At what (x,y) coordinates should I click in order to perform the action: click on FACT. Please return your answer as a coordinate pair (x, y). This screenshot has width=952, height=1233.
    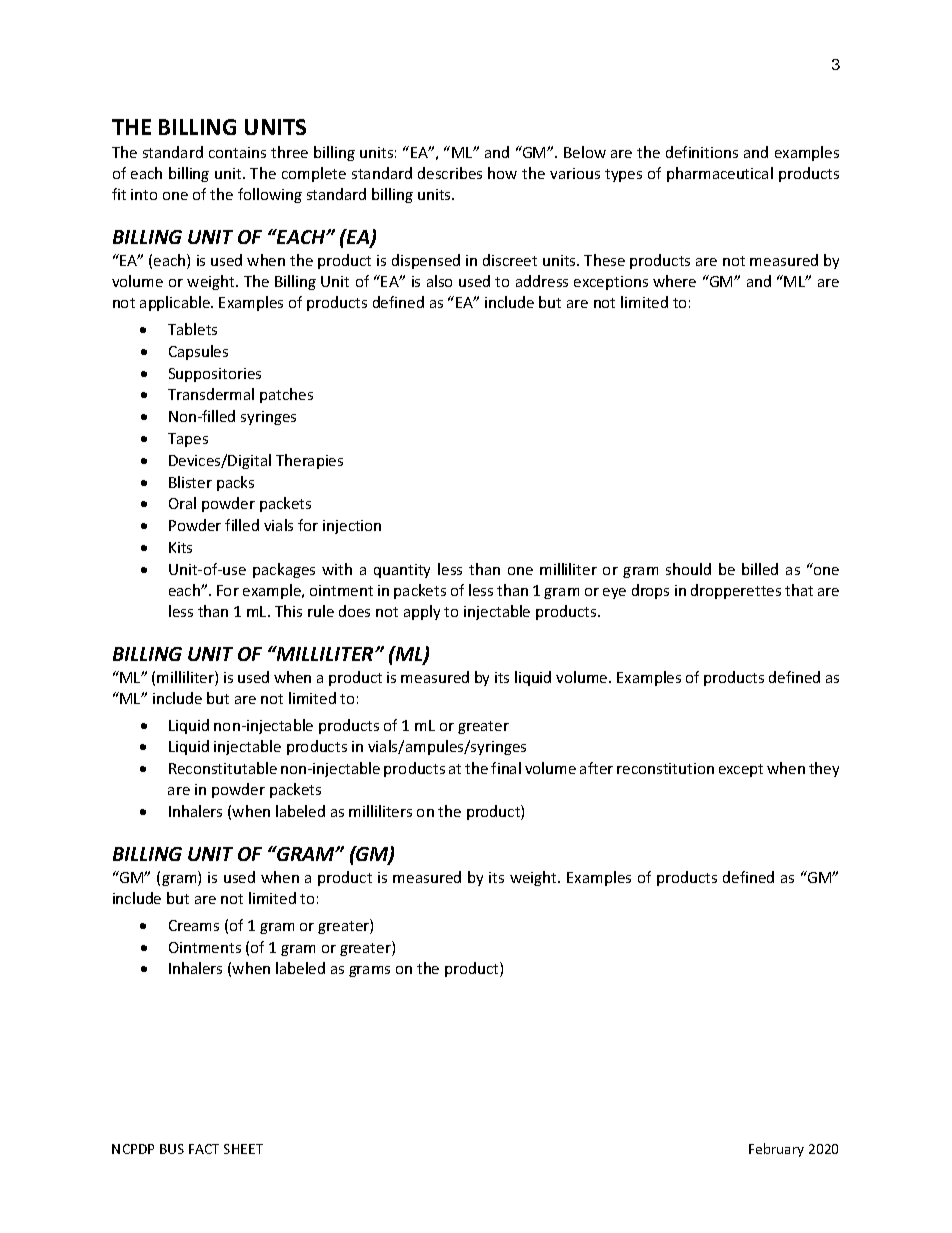
    Looking at the image, I should click on (204, 1149).
